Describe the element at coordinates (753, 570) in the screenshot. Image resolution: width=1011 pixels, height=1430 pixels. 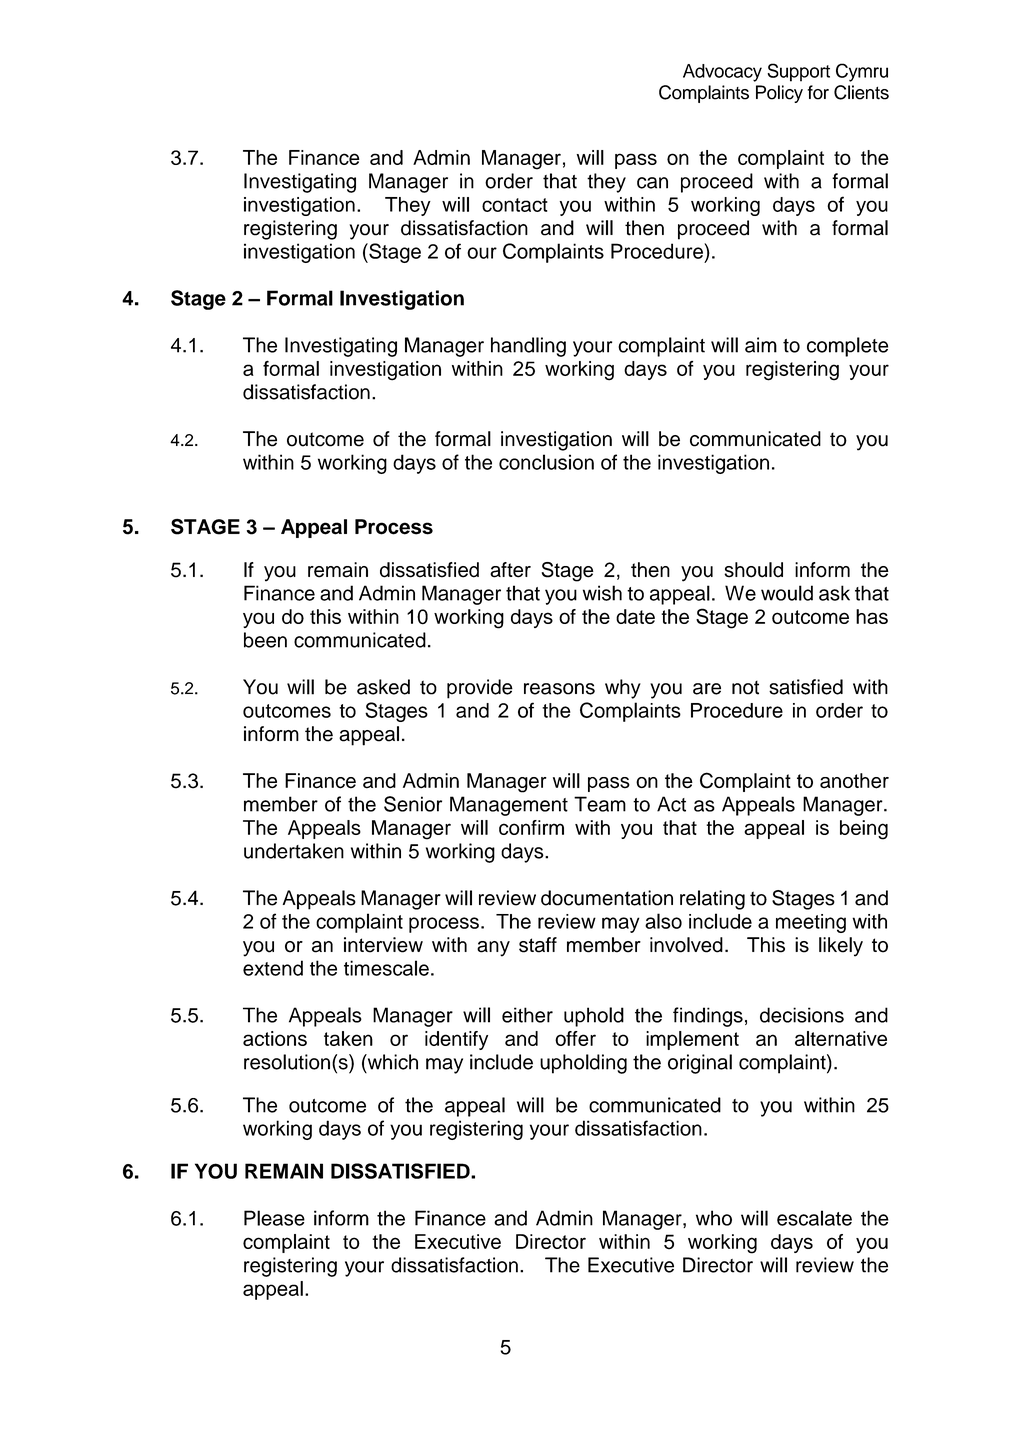
I see `should` at that location.
